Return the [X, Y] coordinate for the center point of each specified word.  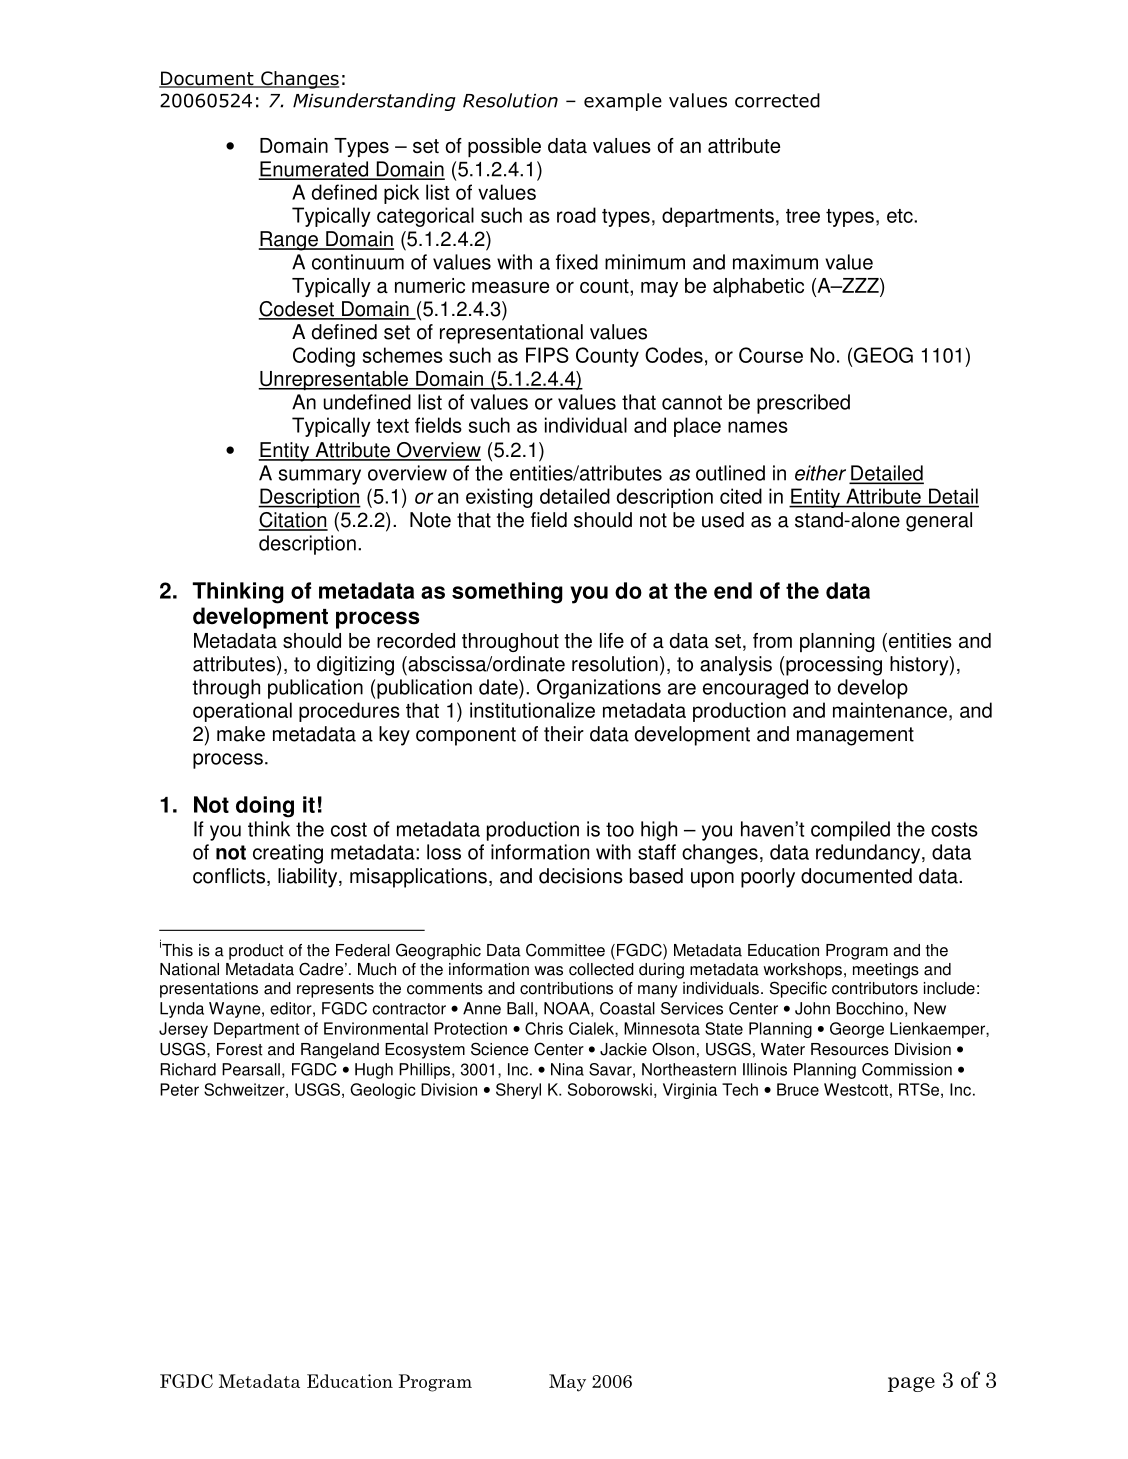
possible [504, 147]
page [911, 1384]
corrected [777, 100]
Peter [179, 1089]
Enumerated [315, 170]
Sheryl [518, 1091]
